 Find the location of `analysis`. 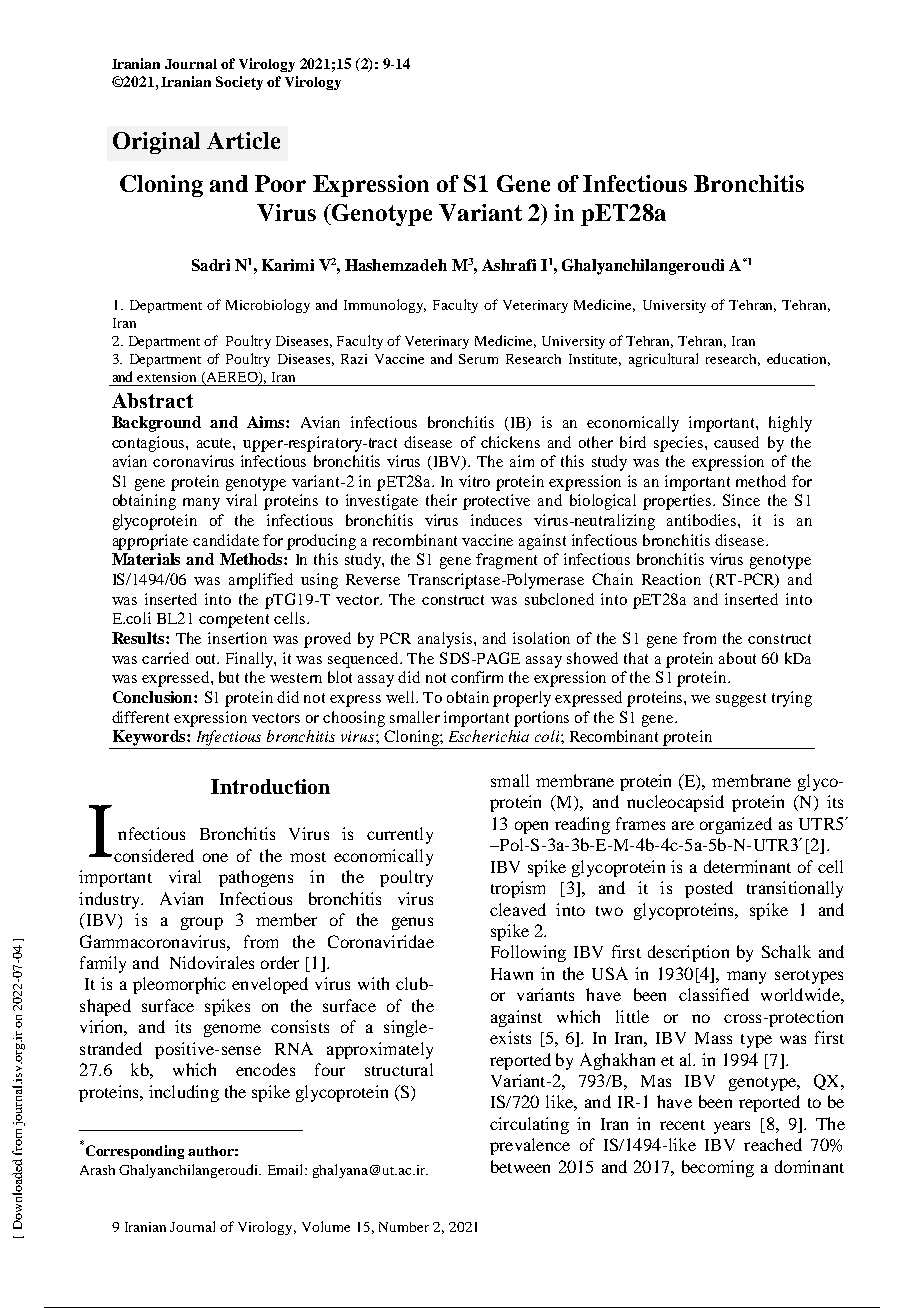

analysis is located at coordinates (446, 640).
